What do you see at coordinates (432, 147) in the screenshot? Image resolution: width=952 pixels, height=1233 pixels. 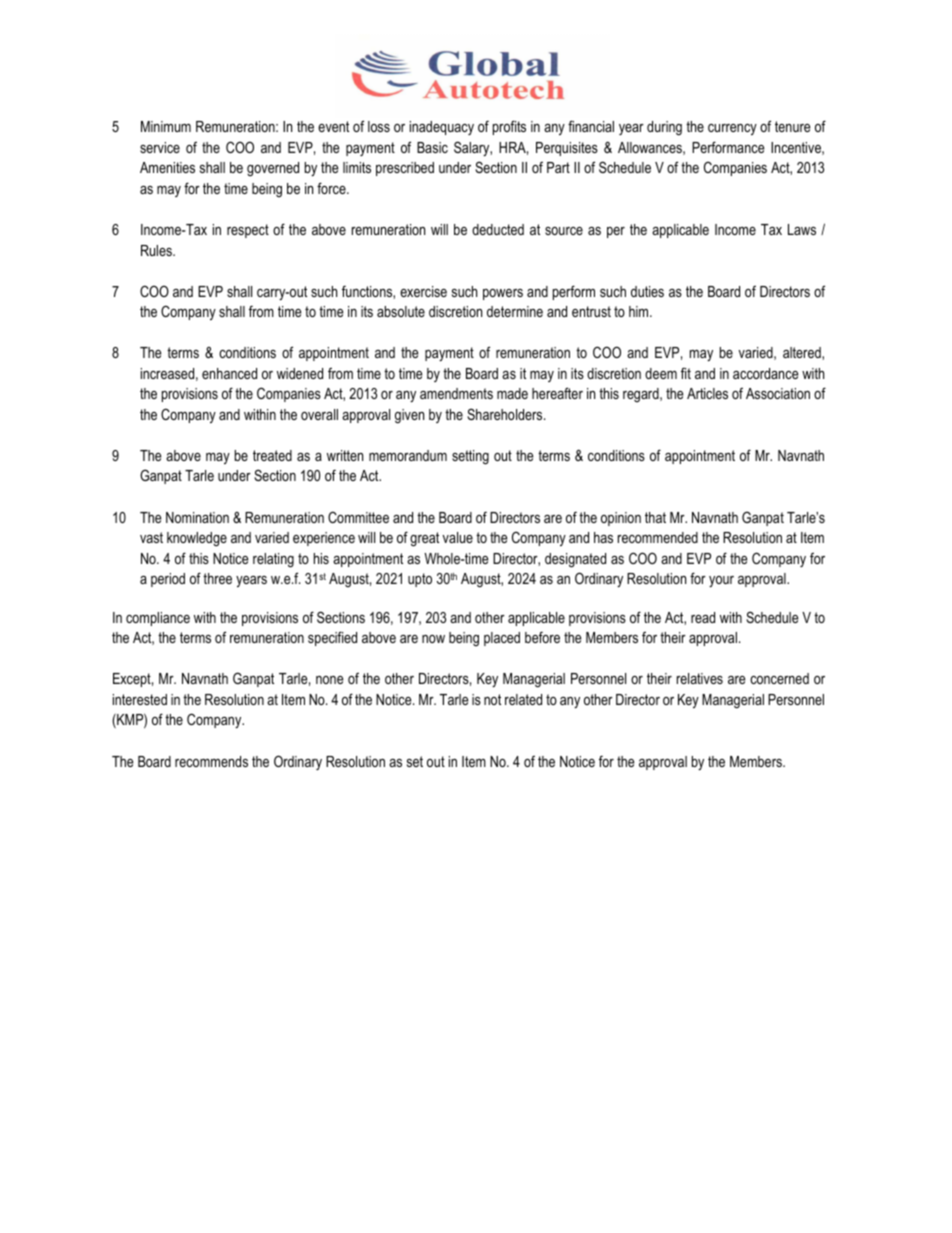 I see `Basic` at bounding box center [432, 147].
